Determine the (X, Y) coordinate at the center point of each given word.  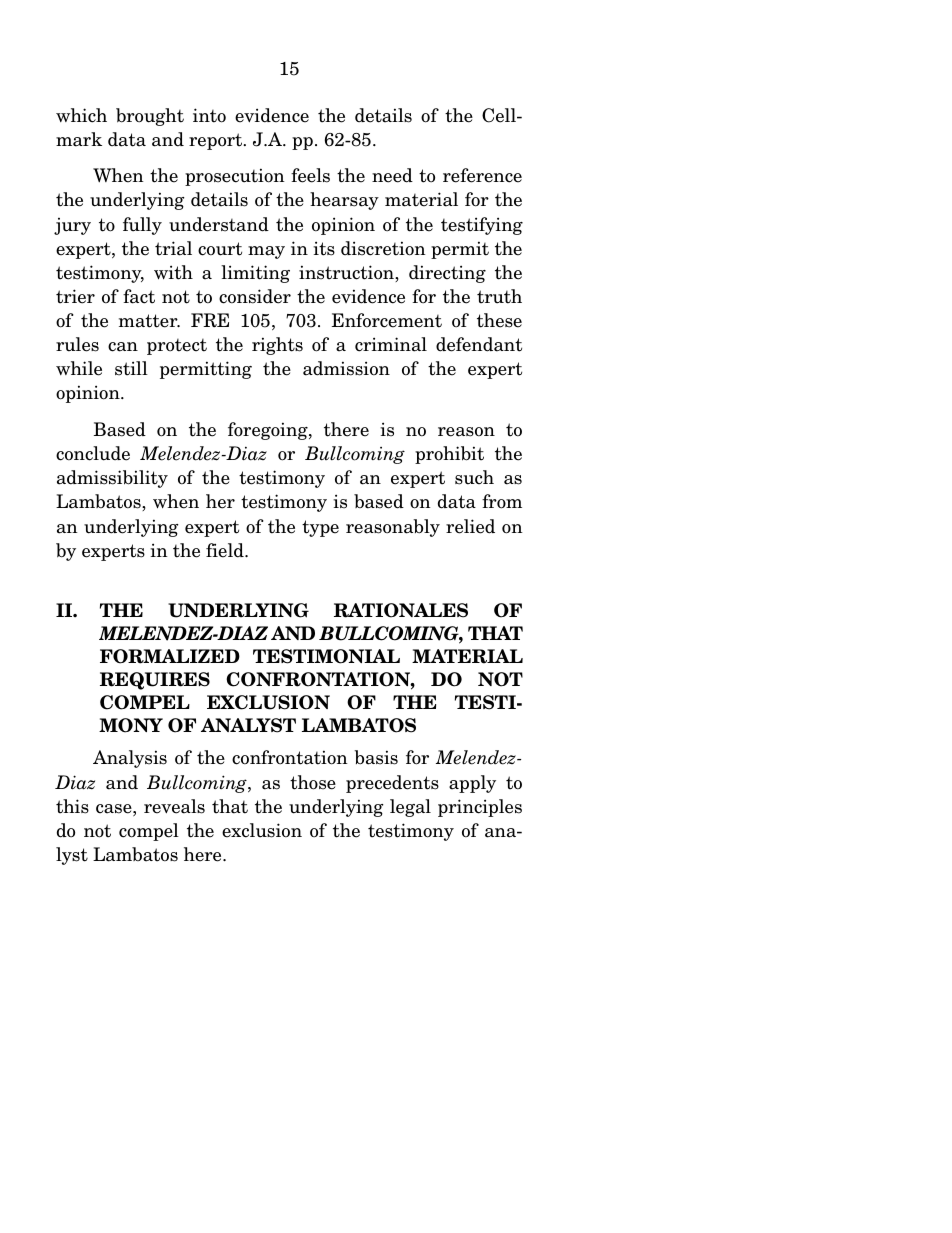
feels (310, 175)
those (313, 782)
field (226, 550)
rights (277, 346)
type (320, 528)
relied (470, 526)
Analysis (130, 759)
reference (482, 175)
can (123, 347)
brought (150, 117)
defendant (479, 344)
